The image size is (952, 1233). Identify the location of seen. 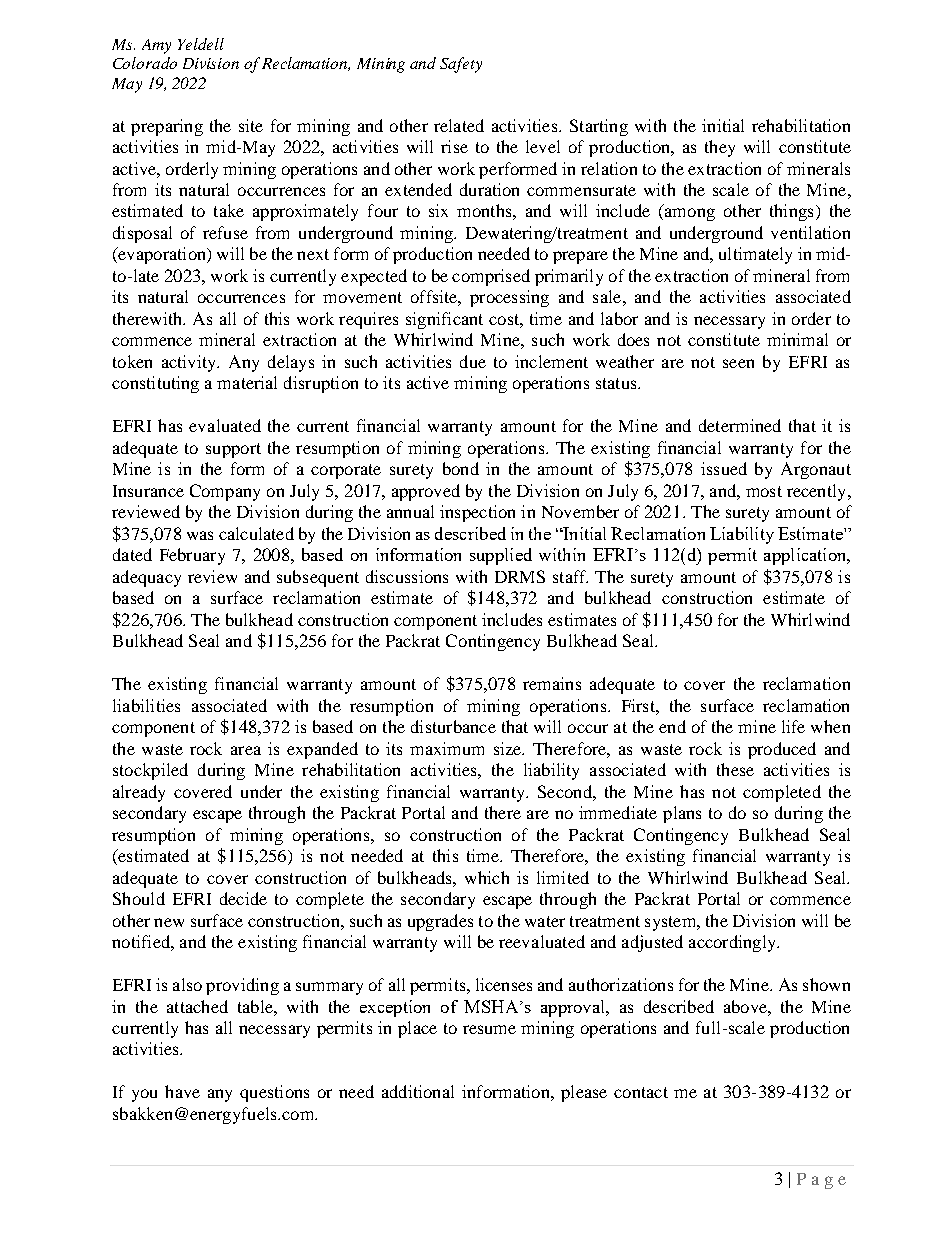
(738, 363).
